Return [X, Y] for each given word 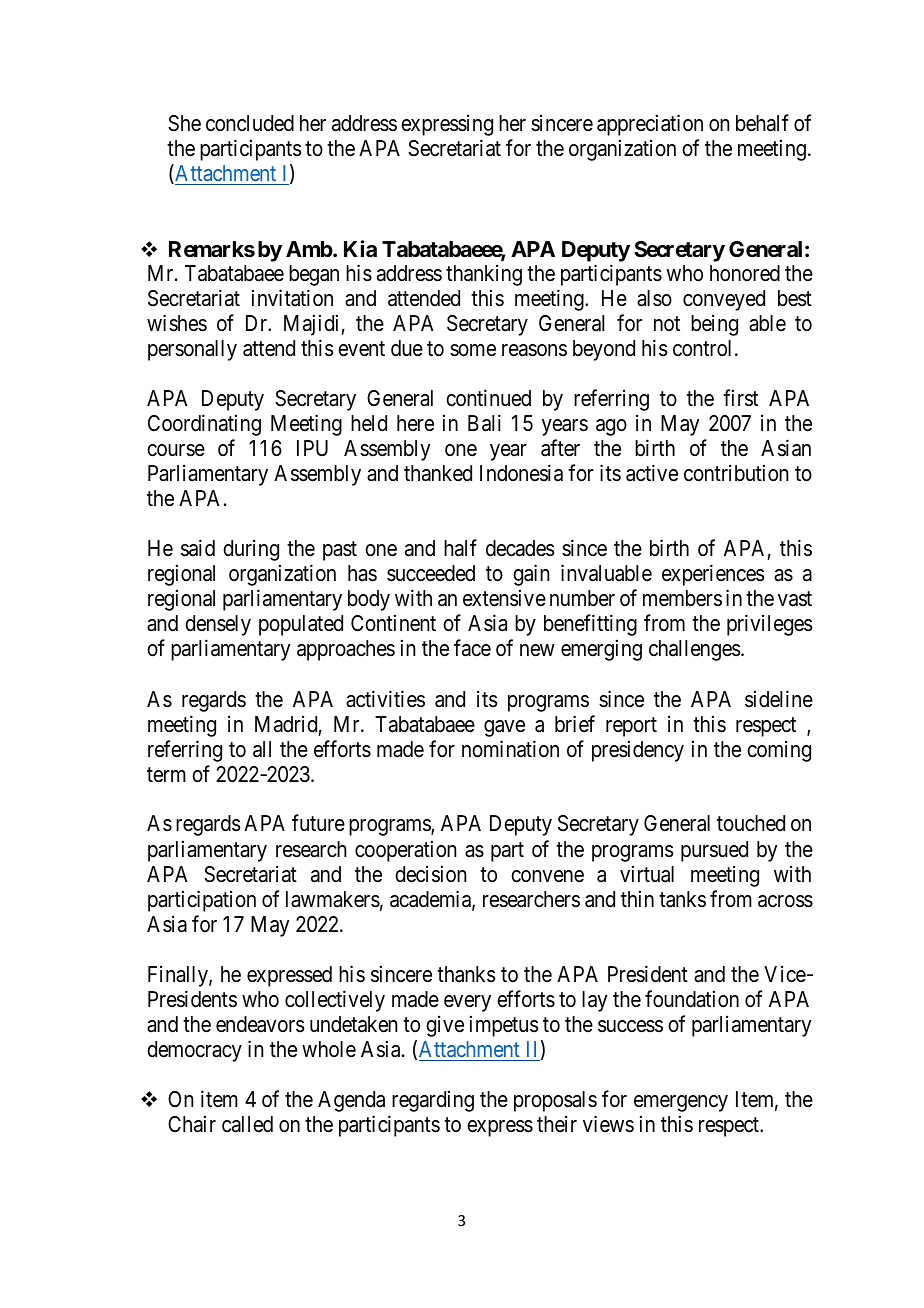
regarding [433, 1101]
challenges [695, 650]
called [247, 1124]
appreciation [650, 125]
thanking [484, 275]
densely [218, 625]
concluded [250, 123]
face [472, 648]
